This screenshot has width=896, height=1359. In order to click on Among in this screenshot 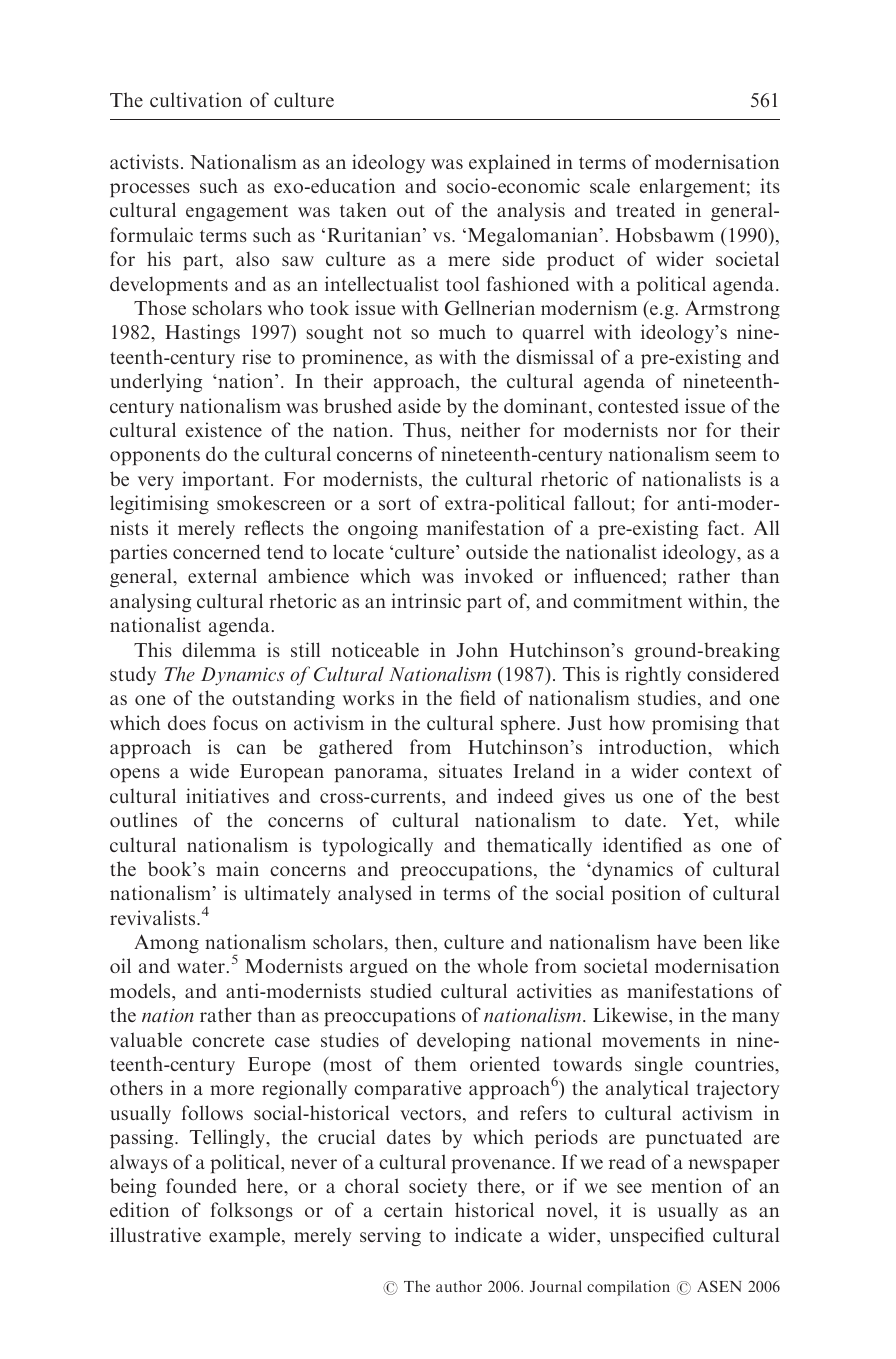, I will do `click(166, 943)`.
